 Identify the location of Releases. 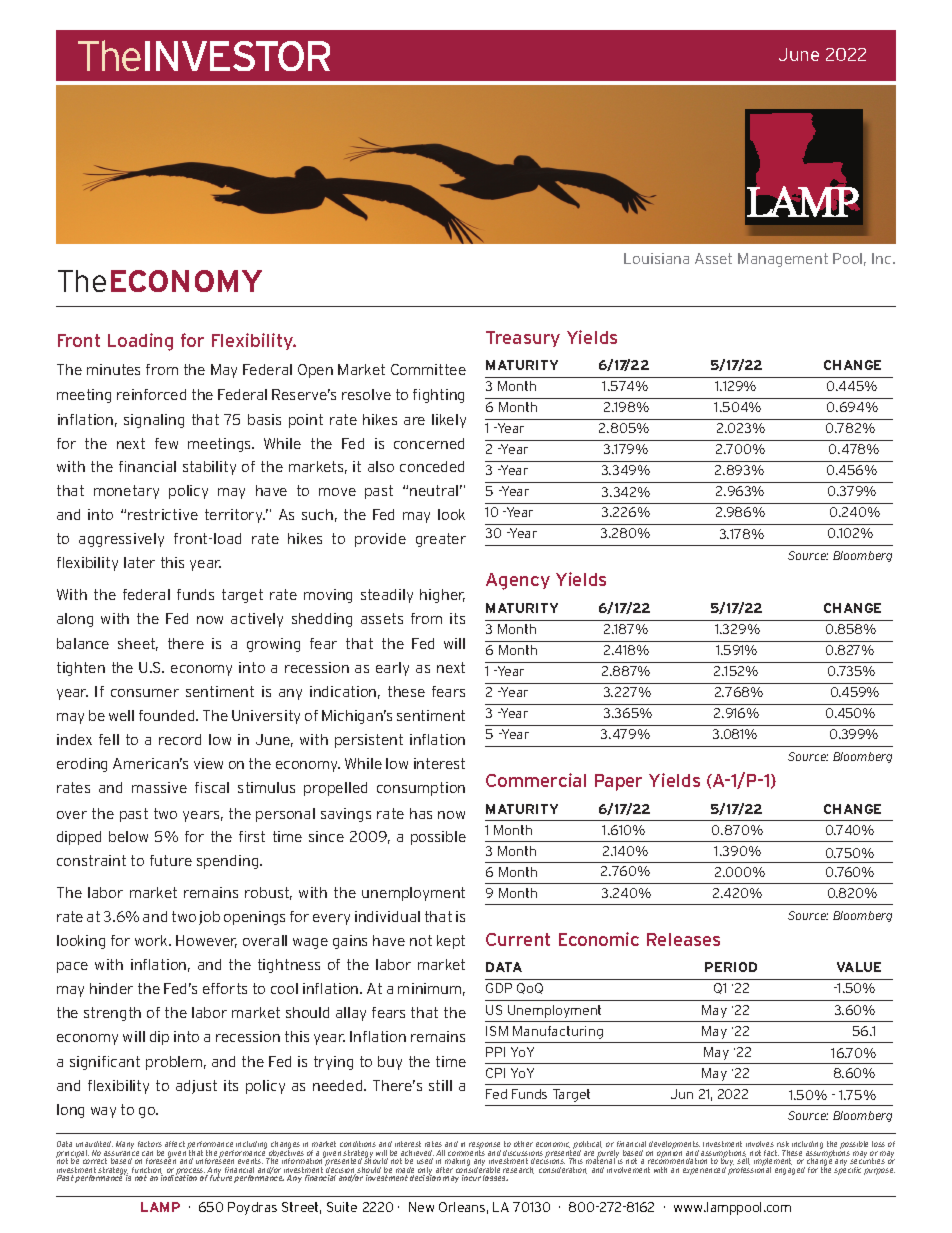
(683, 939).
